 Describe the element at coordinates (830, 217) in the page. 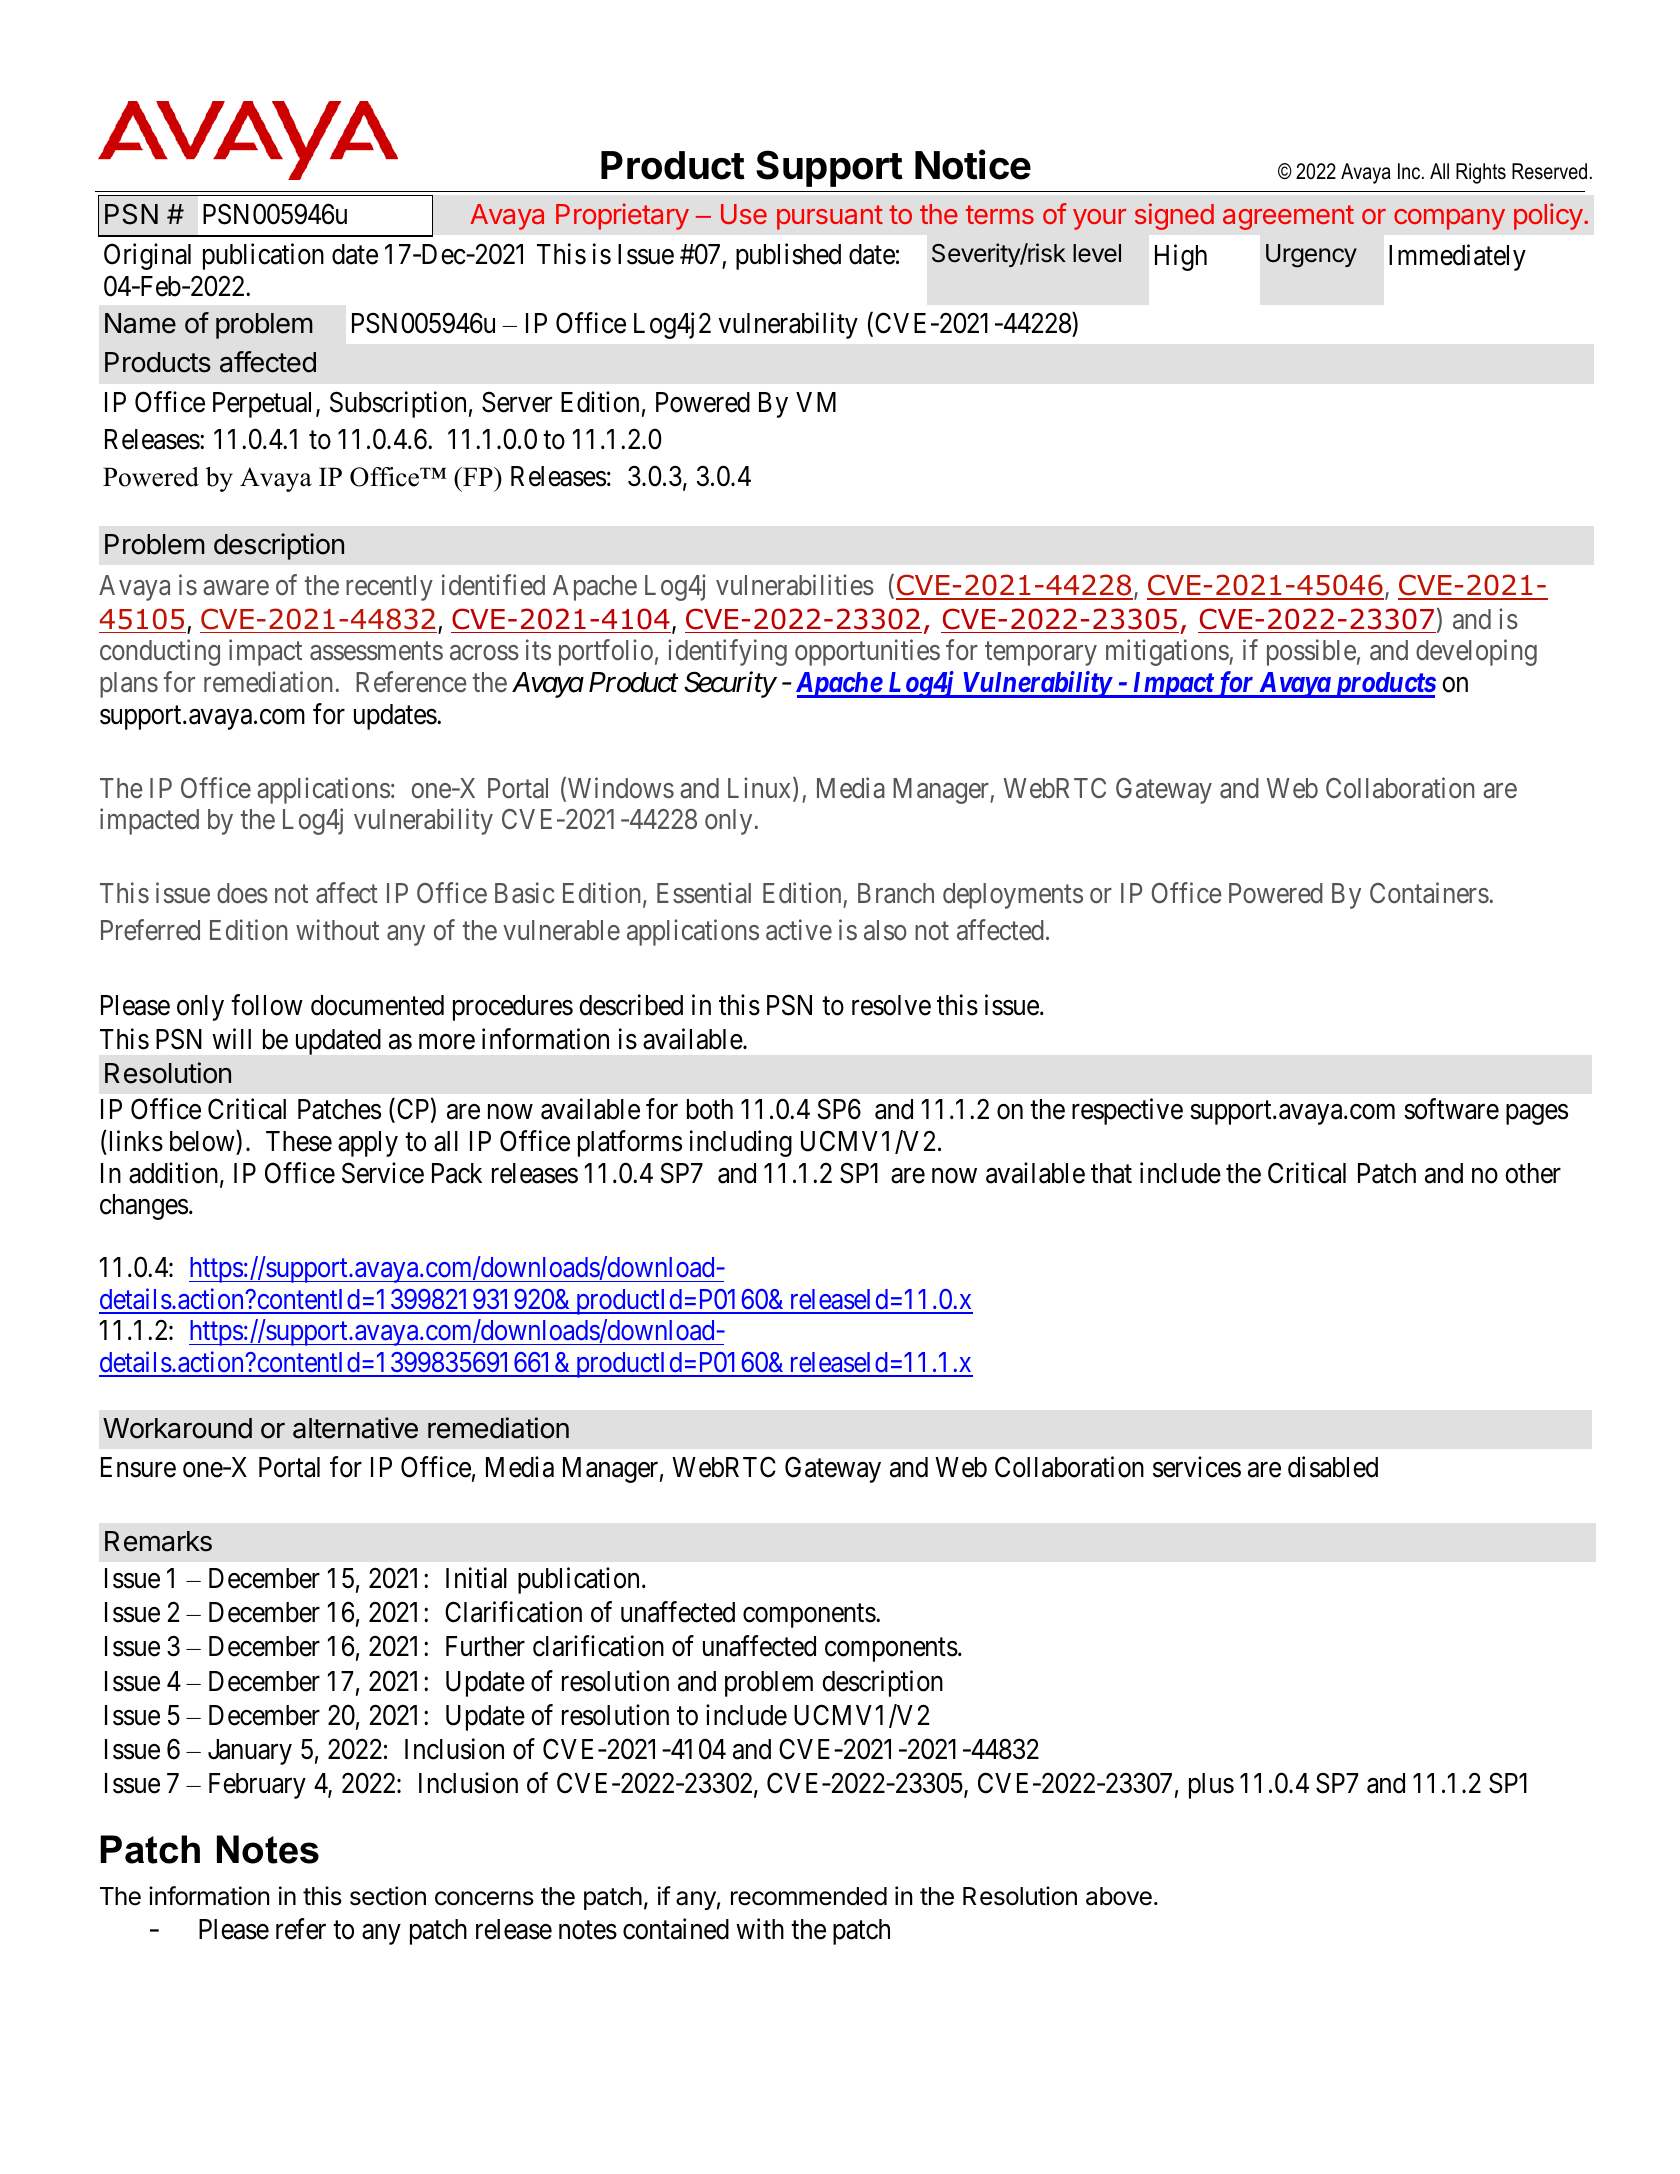

I see `pursuant` at that location.
